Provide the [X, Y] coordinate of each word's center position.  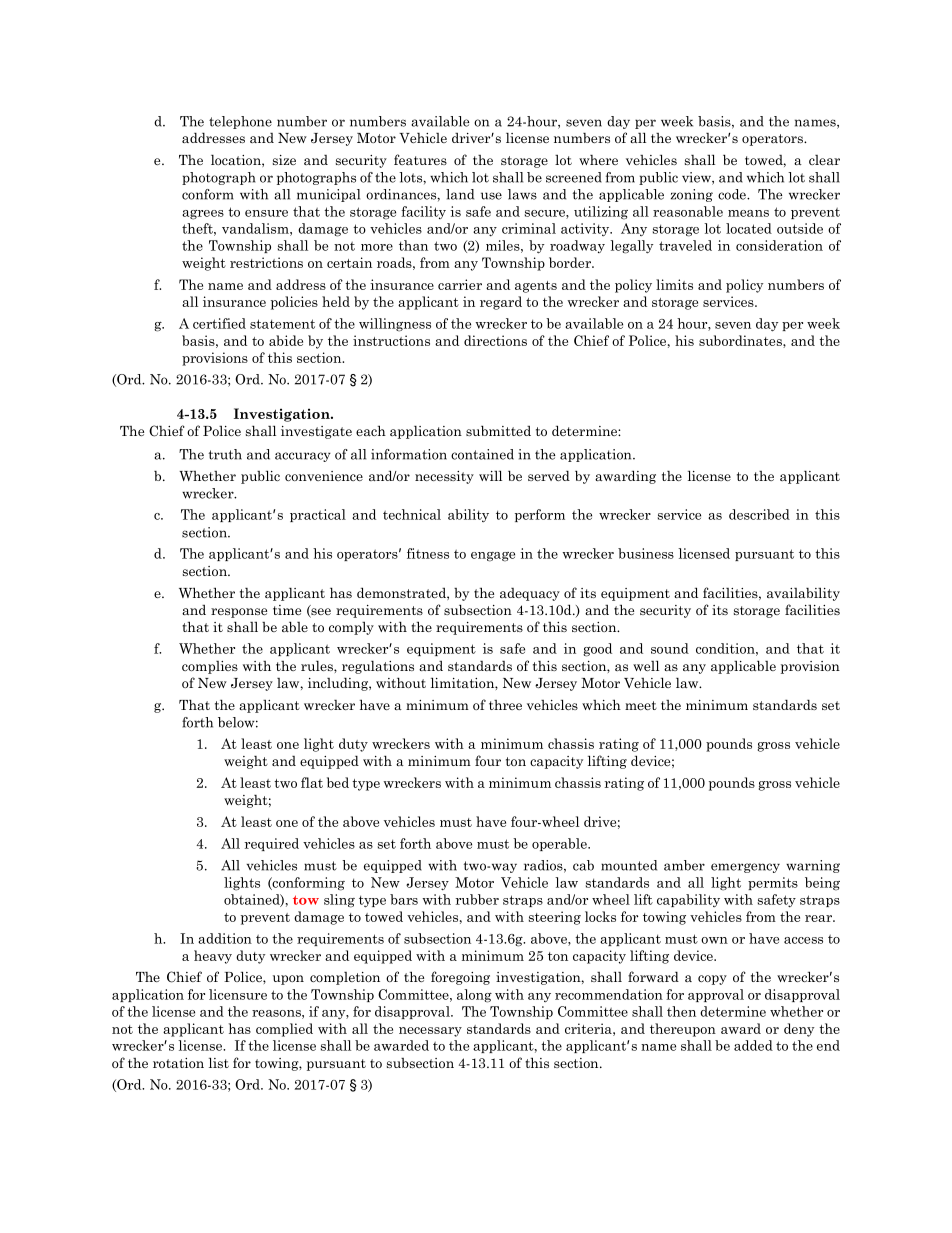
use [491, 196]
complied [284, 1030]
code [733, 194]
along [474, 996]
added [753, 1045]
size [284, 160]
